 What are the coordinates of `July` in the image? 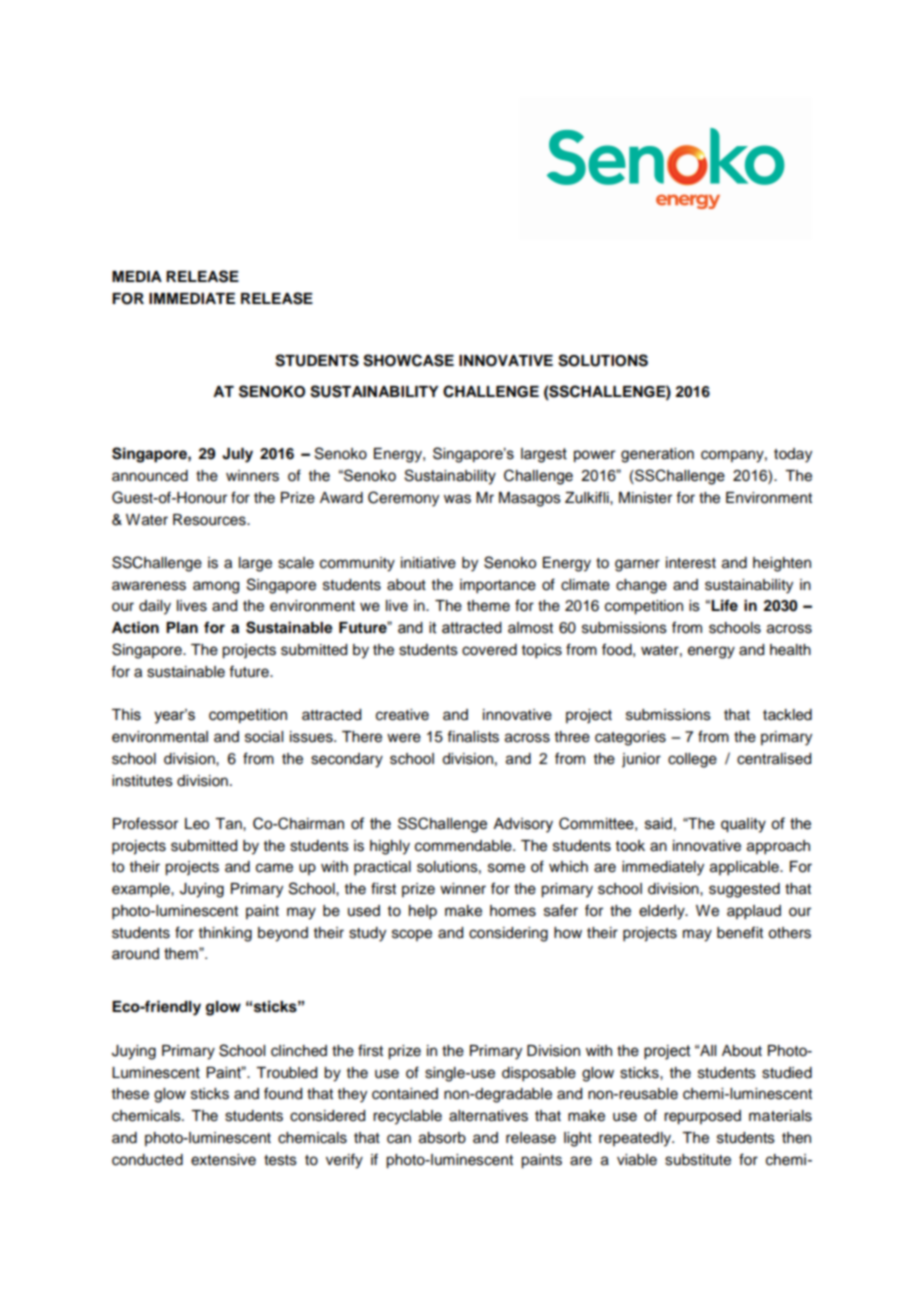 It's located at (237, 455).
